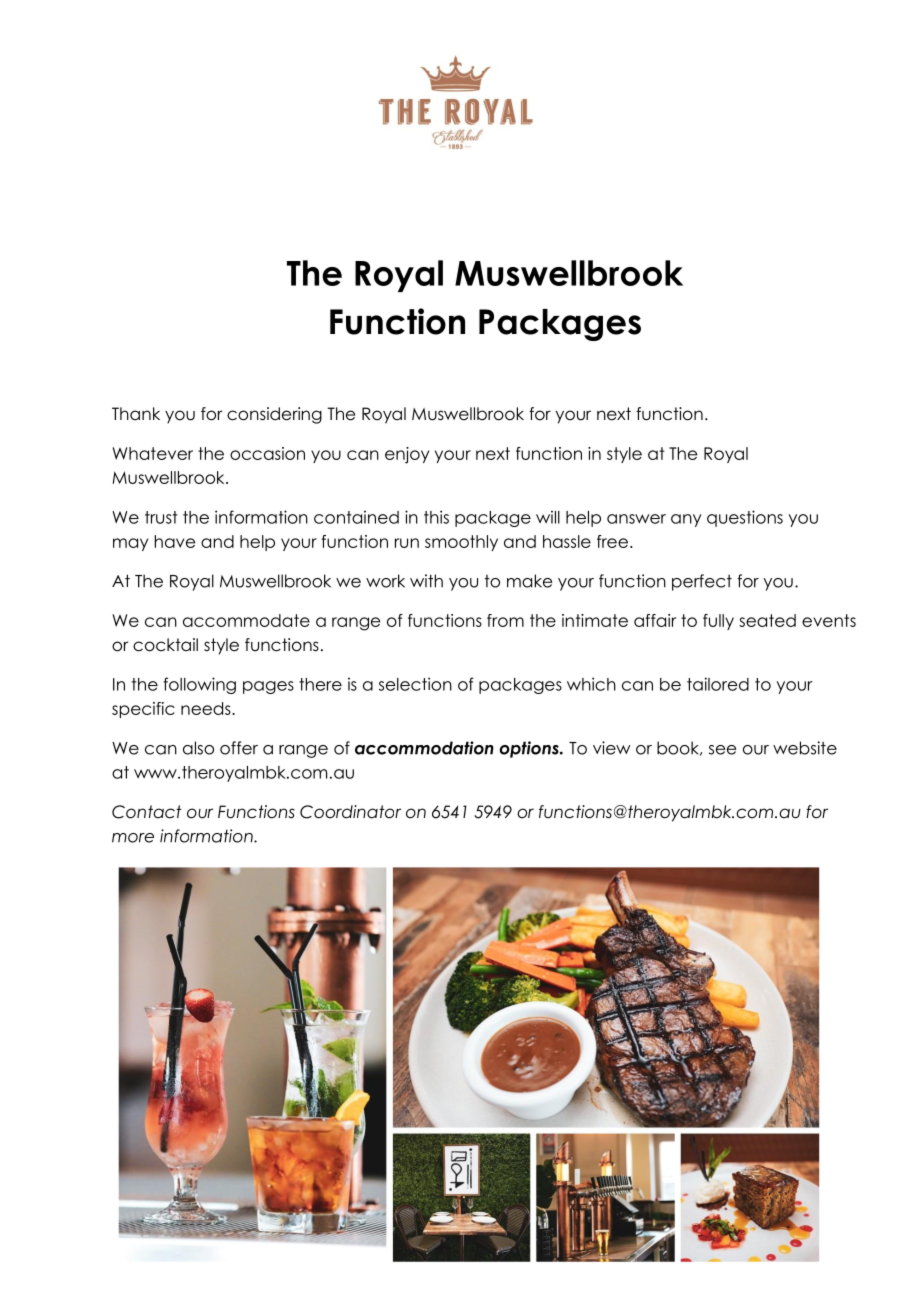  What do you see at coordinates (407, 455) in the image?
I see `enjoy` at bounding box center [407, 455].
